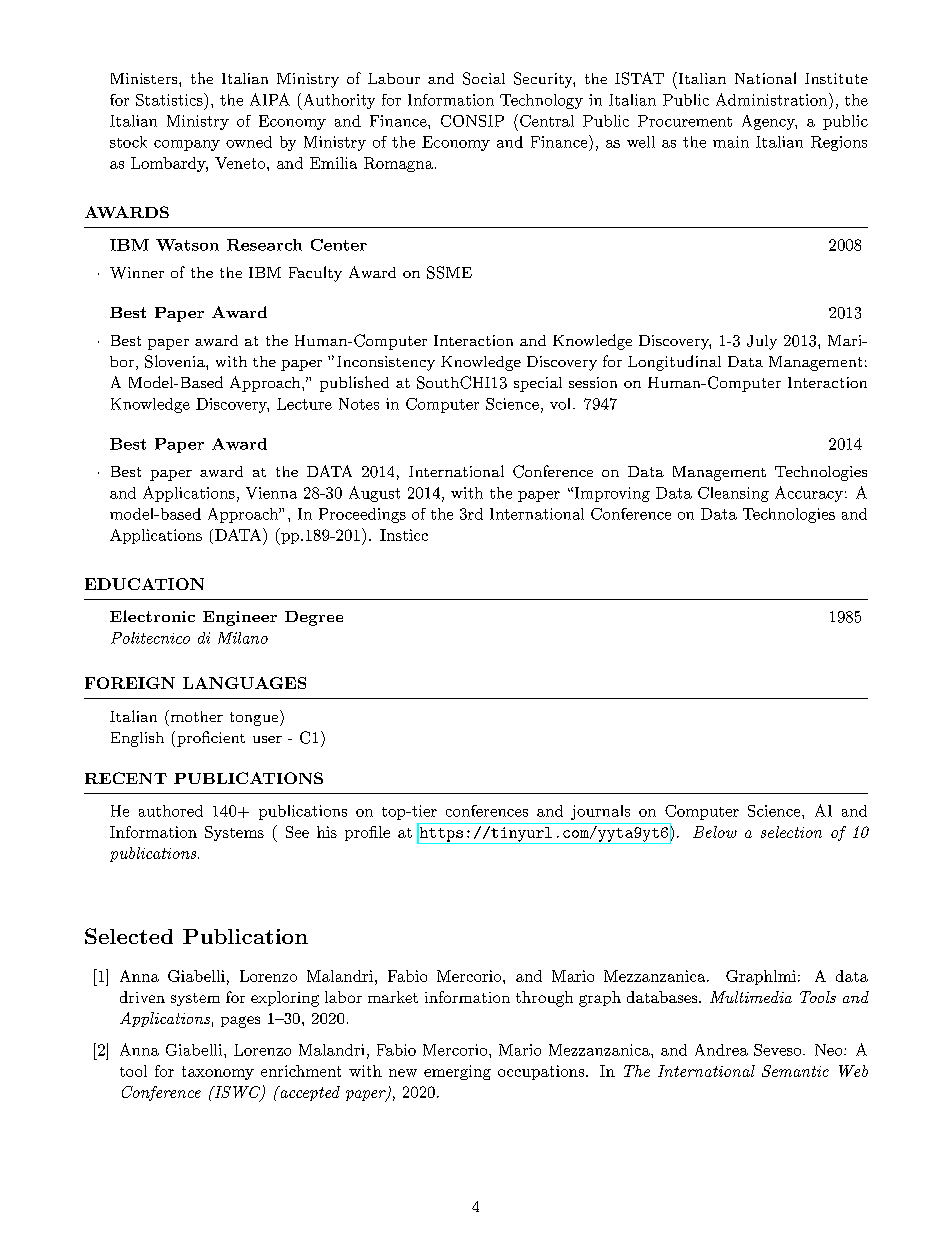 Image resolution: width=952 pixels, height=1233 pixels. What do you see at coordinates (457, 1072) in the screenshot?
I see `emerging` at bounding box center [457, 1072].
